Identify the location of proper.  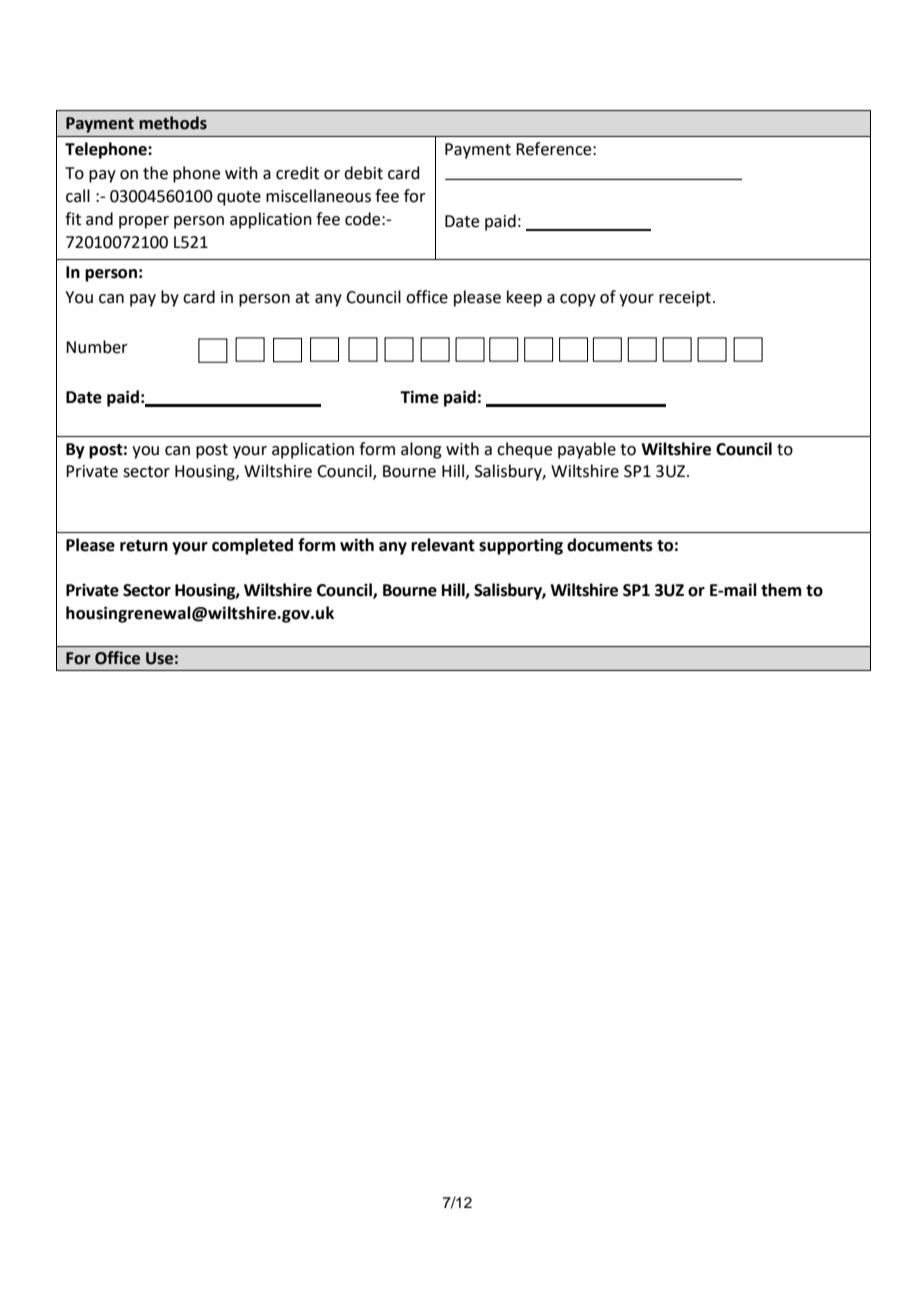
(144, 222).
